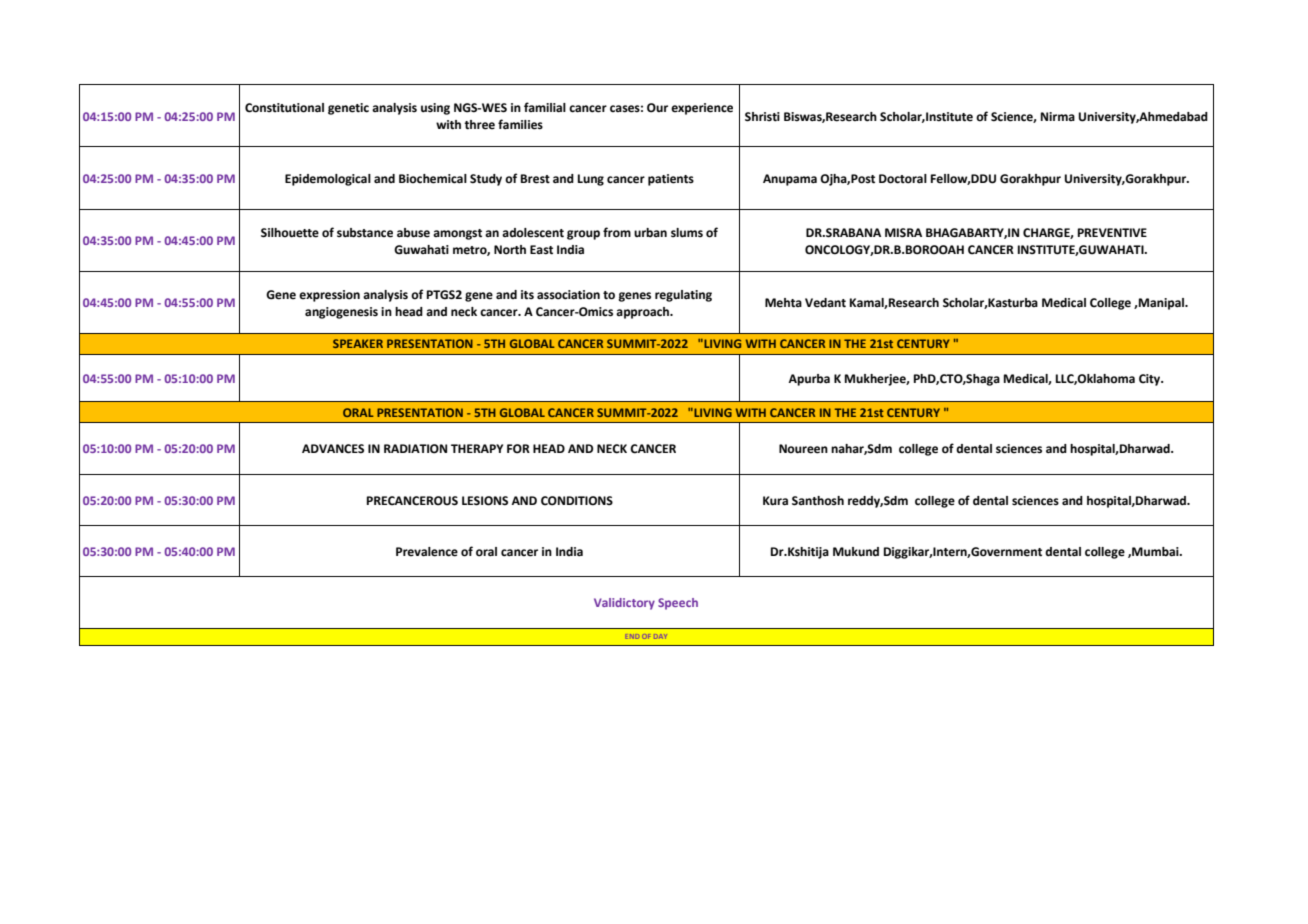  What do you see at coordinates (435, 109) in the image?
I see `using` at bounding box center [435, 109].
